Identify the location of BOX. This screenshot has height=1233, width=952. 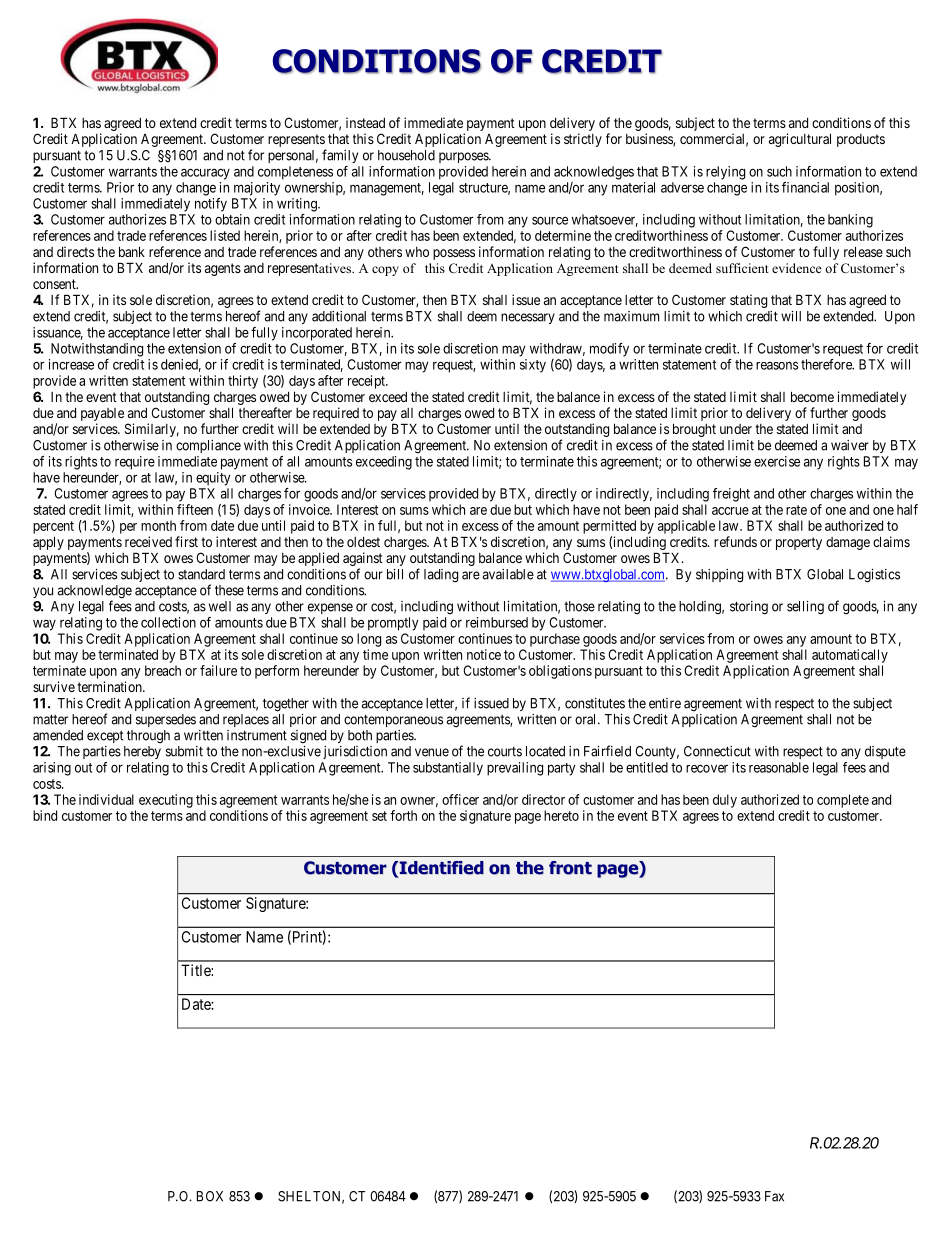
(210, 1196).
